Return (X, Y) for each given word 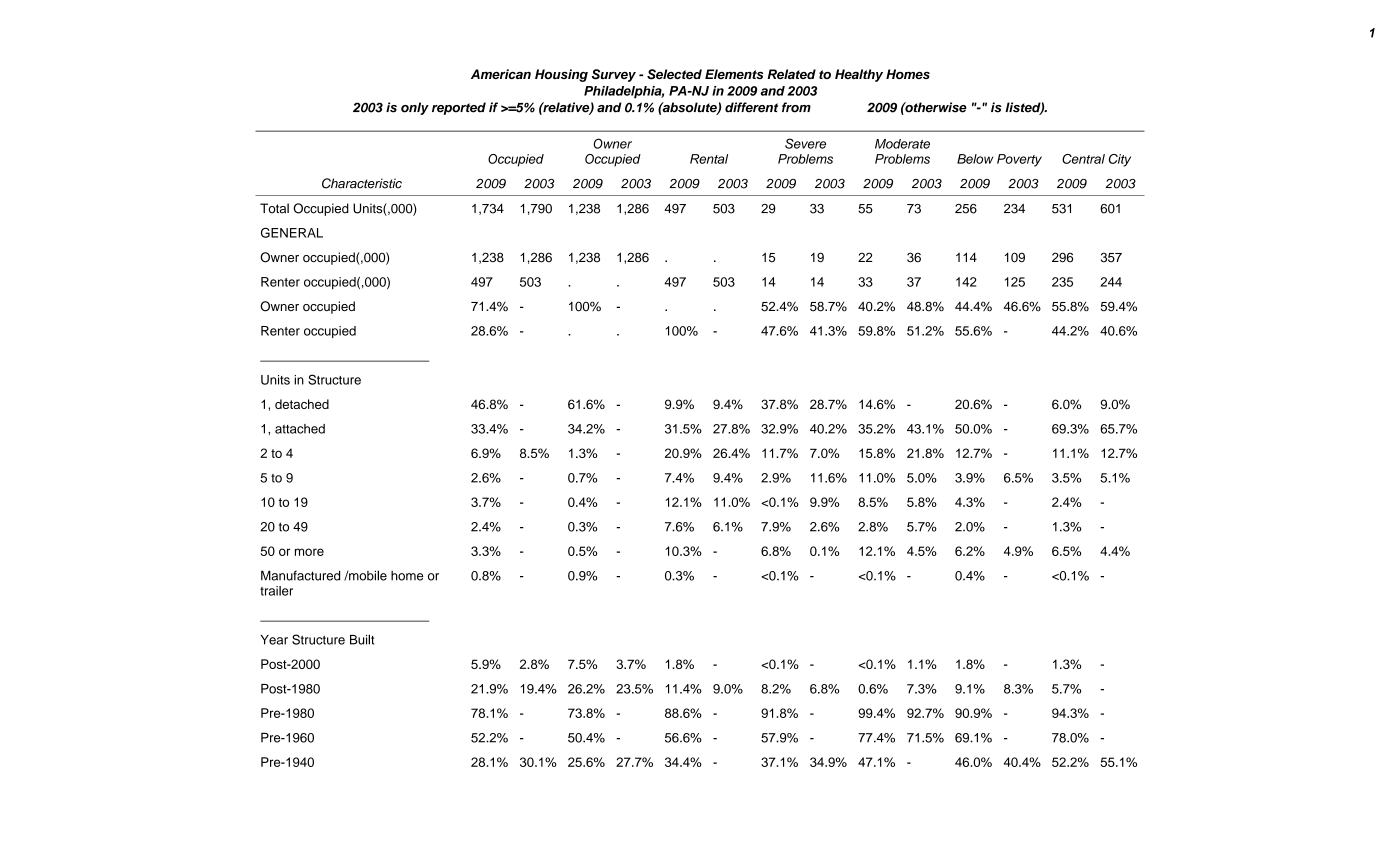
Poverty (1019, 160)
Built (362, 639)
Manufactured (300, 575)
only (415, 108)
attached (300, 429)
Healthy (859, 75)
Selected (674, 74)
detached (302, 404)
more (309, 552)
